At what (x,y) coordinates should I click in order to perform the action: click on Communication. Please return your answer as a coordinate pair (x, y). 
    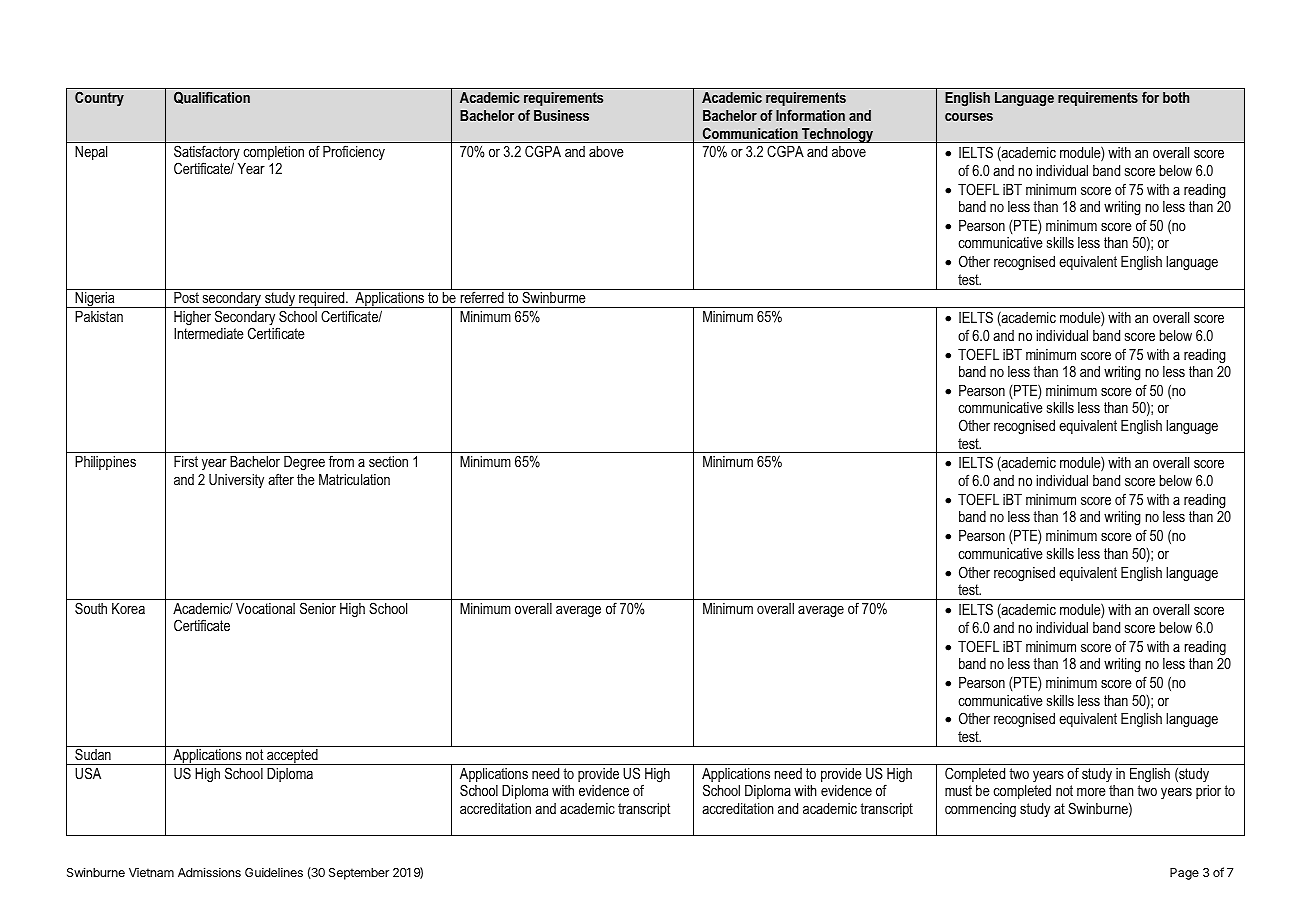
    Looking at the image, I should click on (750, 133).
